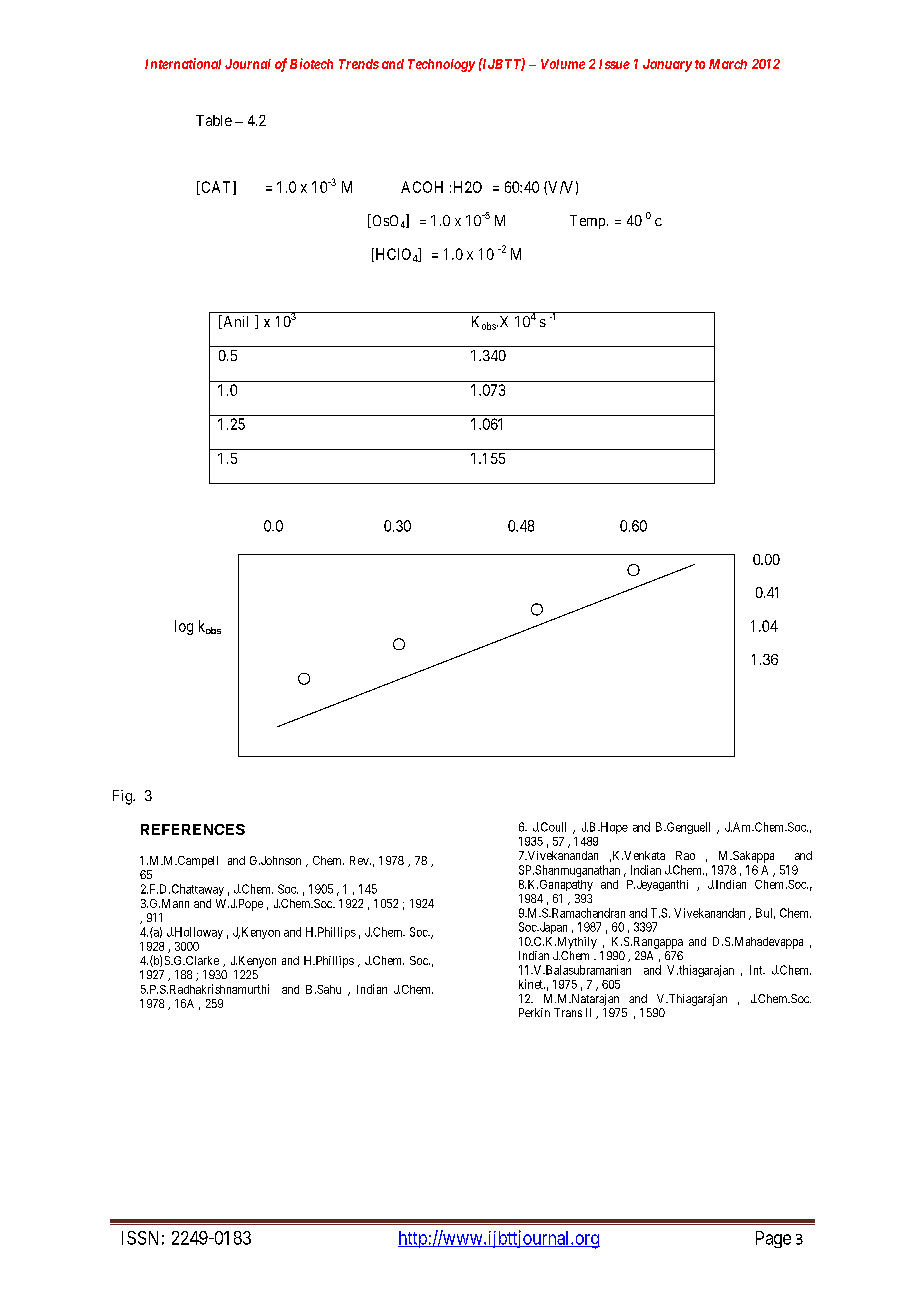  I want to click on Rao, so click(685, 855).
